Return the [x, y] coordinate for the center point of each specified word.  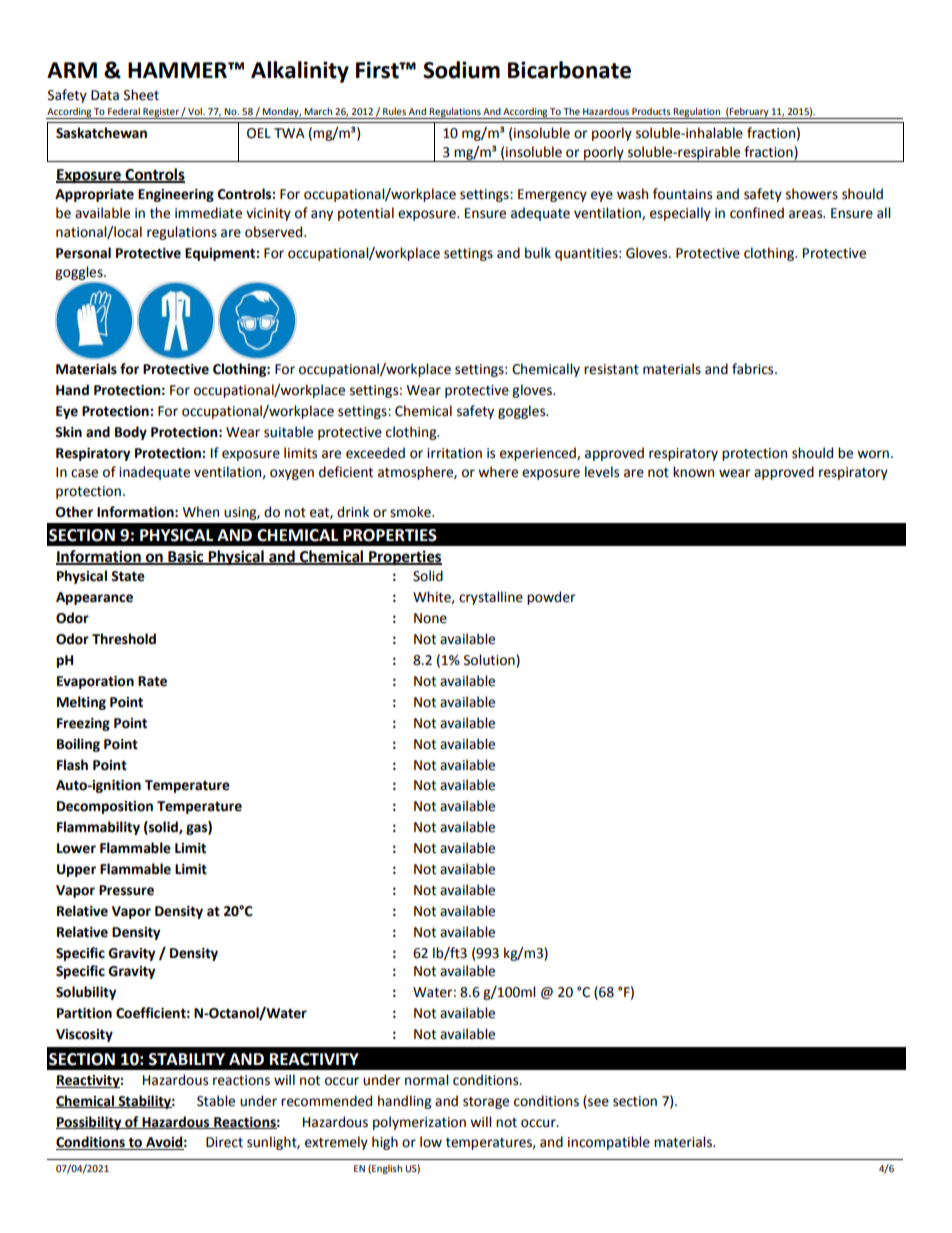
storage [486, 1103]
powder [551, 598]
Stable [216, 1101]
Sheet [141, 95]
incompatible [609, 1143]
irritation [454, 453]
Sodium [461, 70]
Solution [490, 660]
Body [131, 433]
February [749, 113]
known [693, 472]
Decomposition [105, 807]
